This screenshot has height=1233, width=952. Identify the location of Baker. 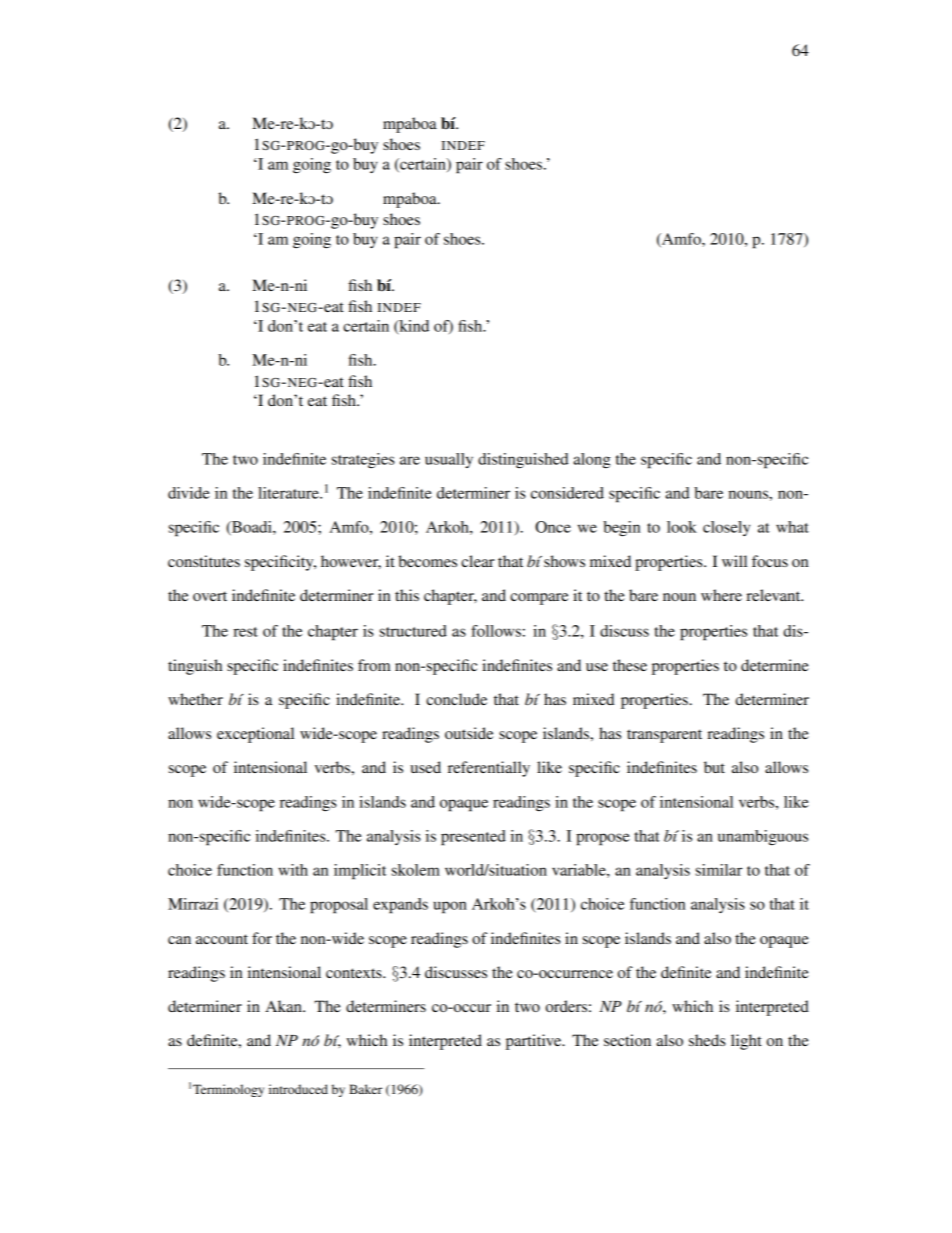
(365, 1089).
